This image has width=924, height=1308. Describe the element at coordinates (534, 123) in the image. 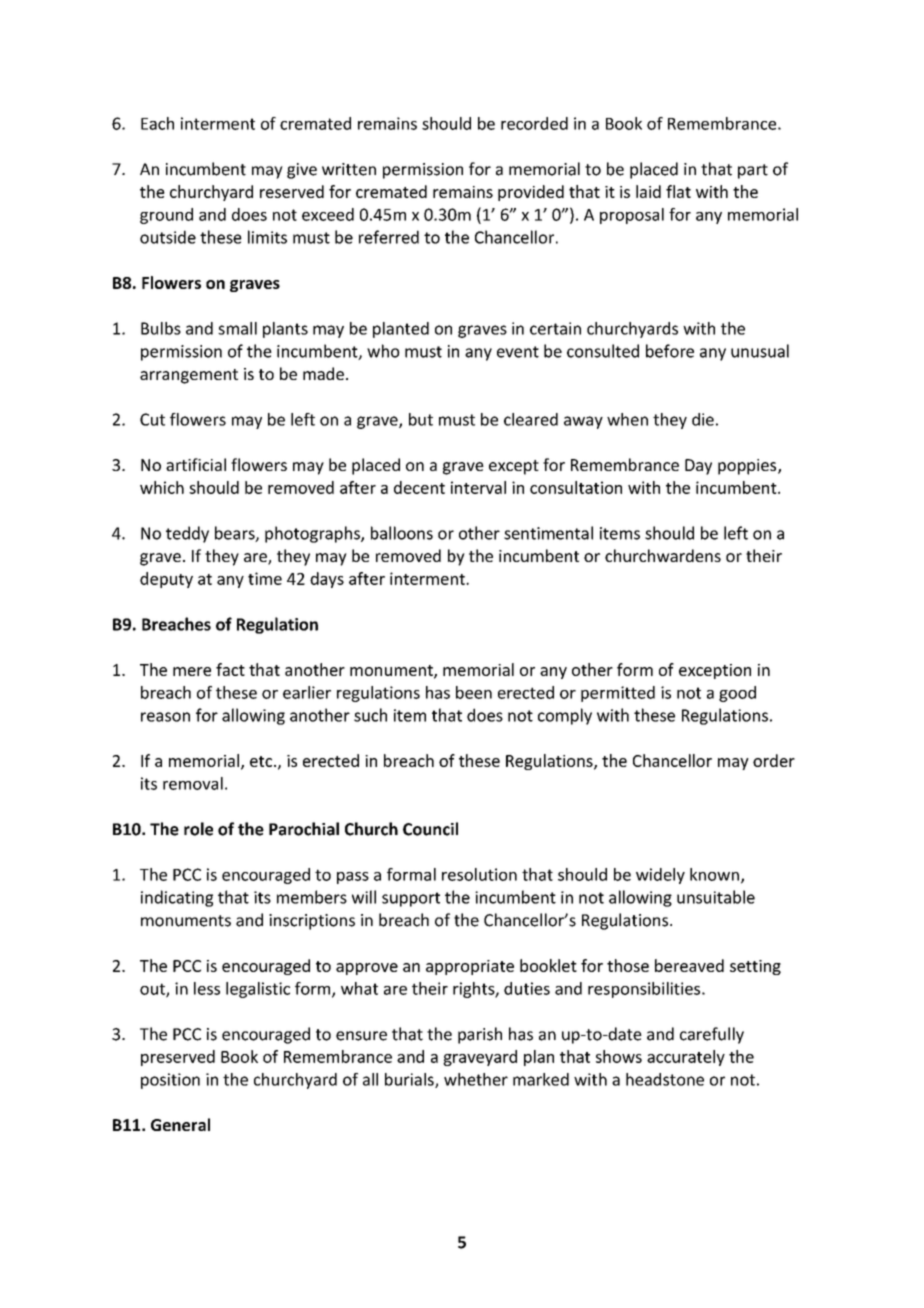

I see `recorded` at that location.
